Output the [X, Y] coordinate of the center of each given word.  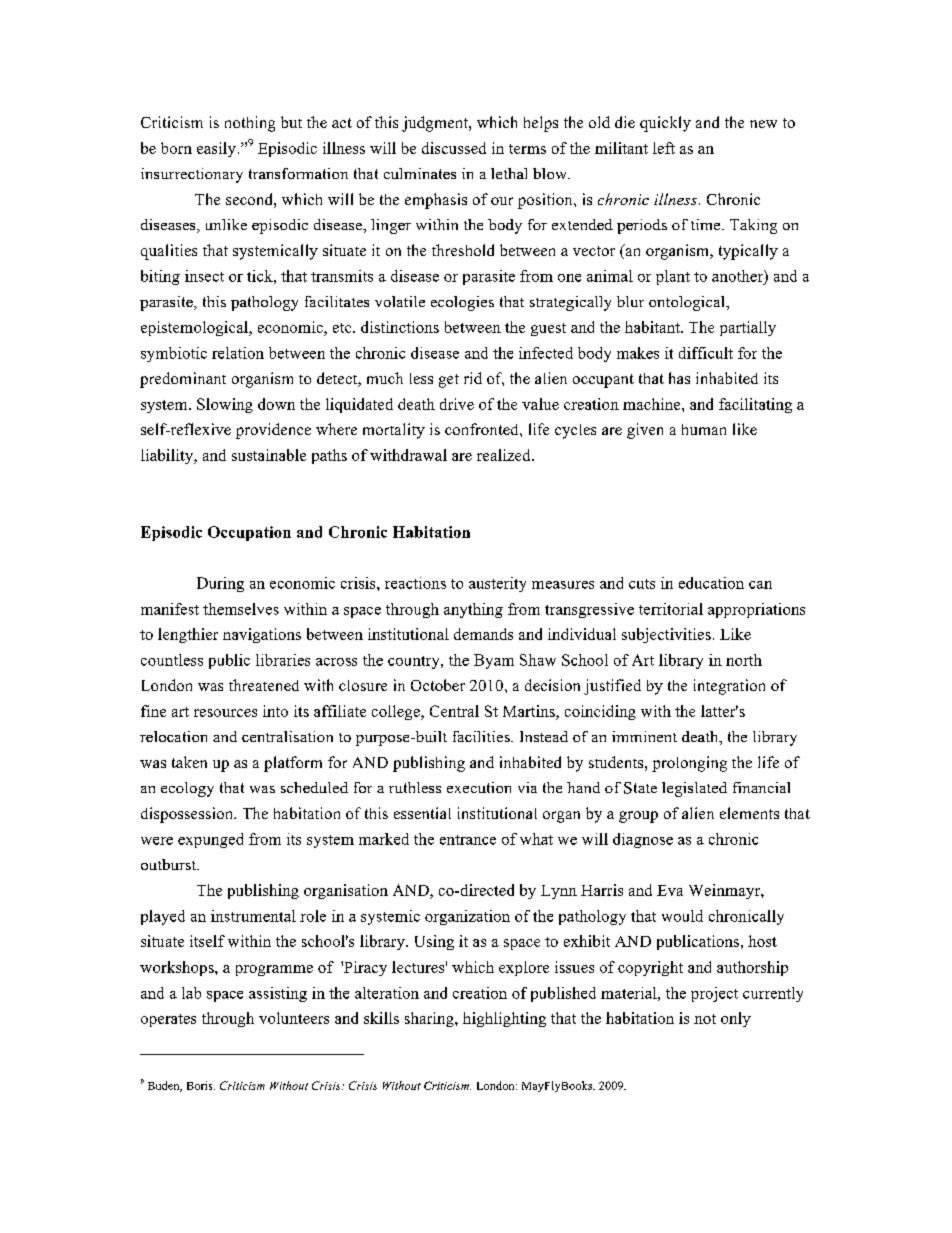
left [664, 148]
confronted [483, 429]
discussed [454, 148]
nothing [250, 124]
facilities [482, 736]
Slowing [225, 405]
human [704, 429]
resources [225, 713]
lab [191, 993]
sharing [430, 1019]
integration [729, 687]
